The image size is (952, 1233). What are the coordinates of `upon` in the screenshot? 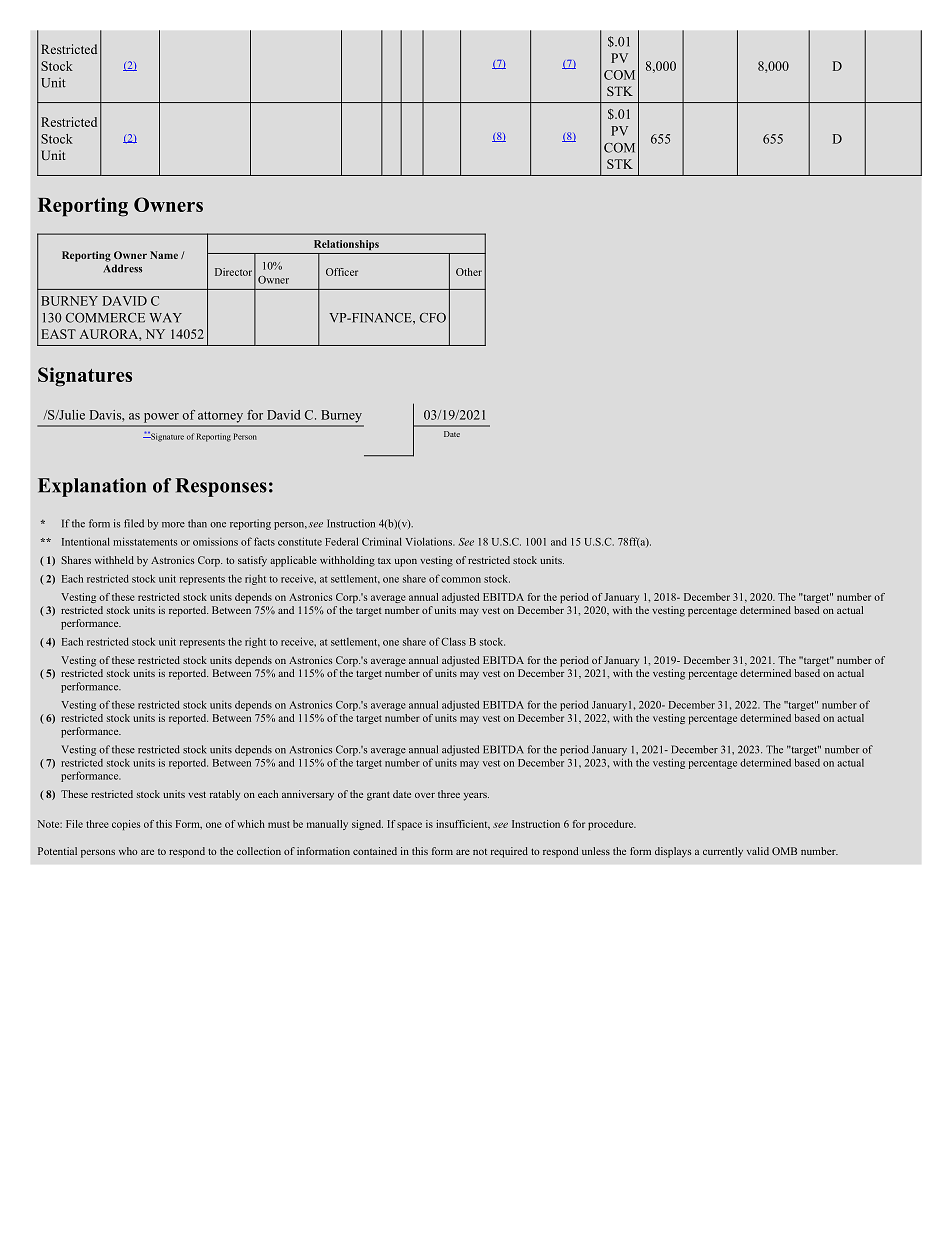 It's located at (406, 563).
